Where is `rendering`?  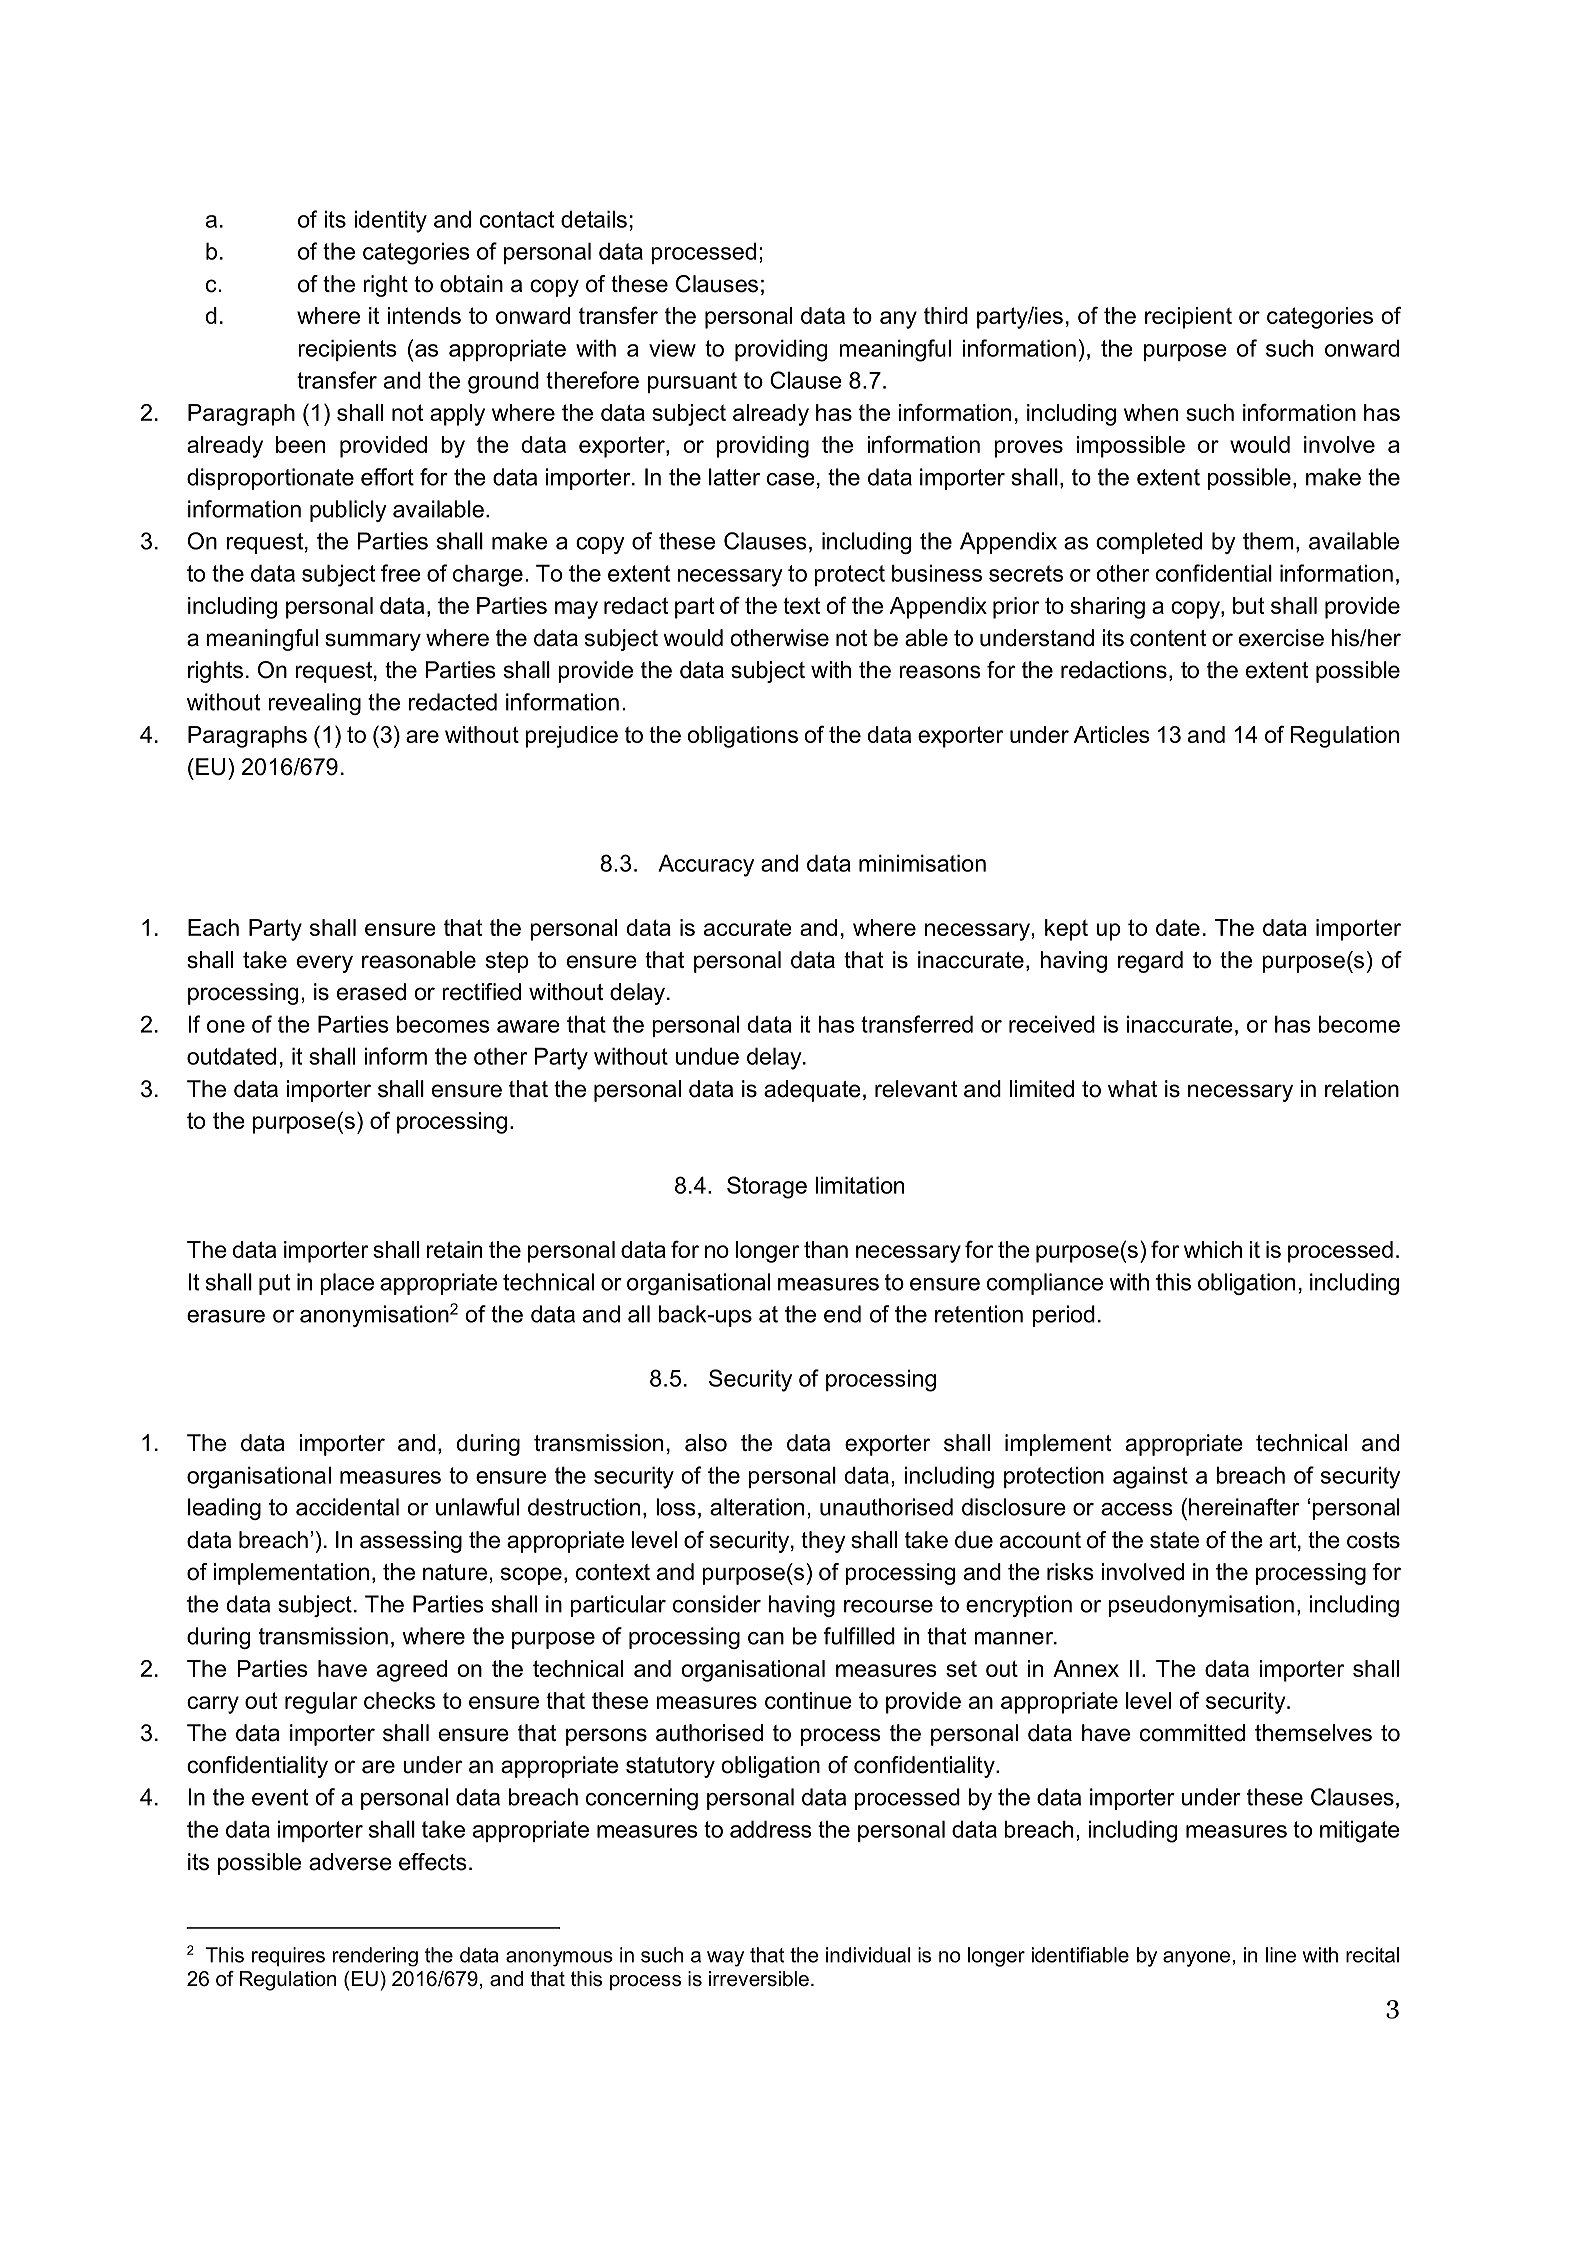 rendering is located at coordinates (375, 1957).
